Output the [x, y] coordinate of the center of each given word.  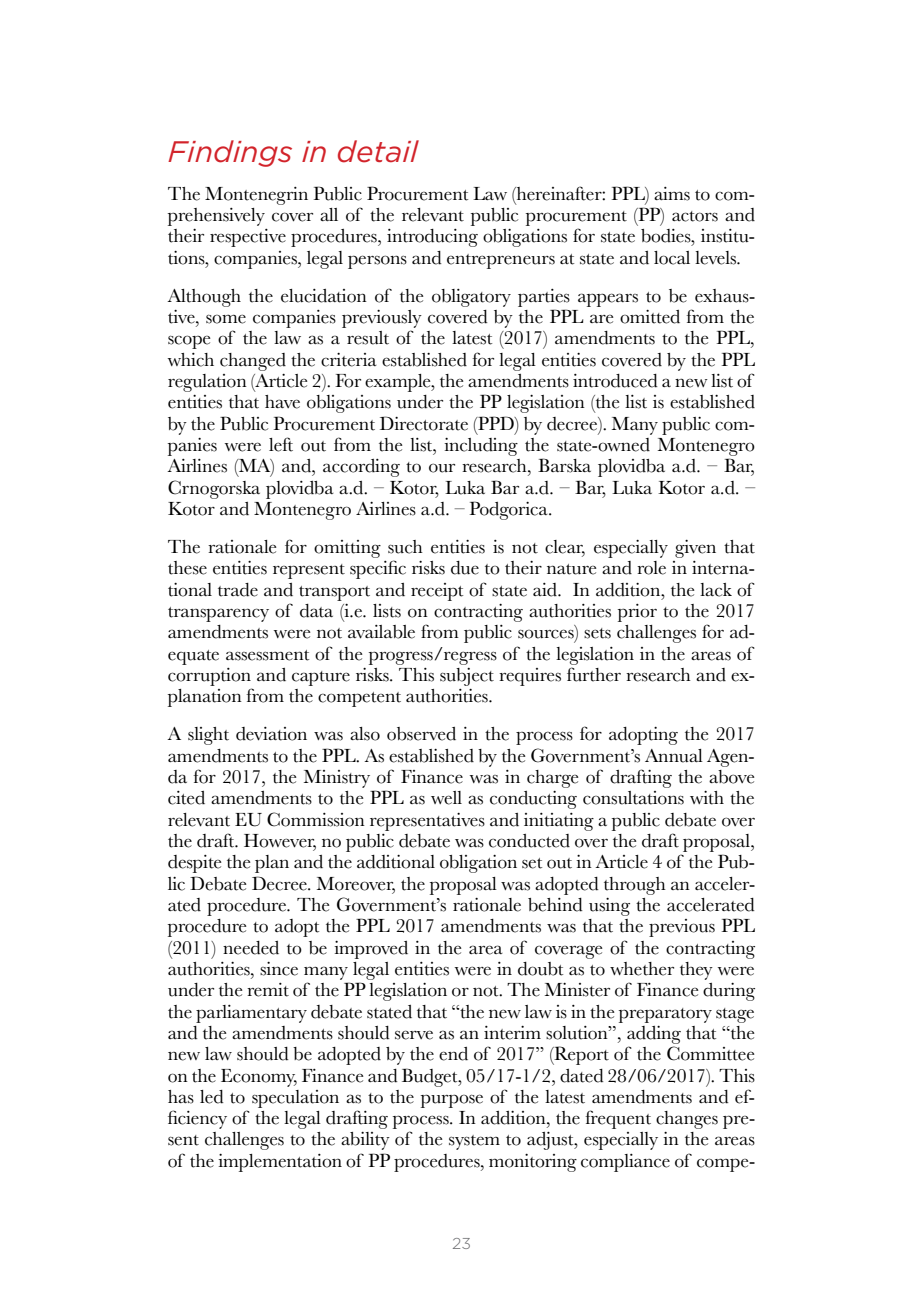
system [474, 1142]
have [282, 402]
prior [637, 613]
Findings [230, 153]
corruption [209, 677]
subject [467, 677]
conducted [529, 841]
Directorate [424, 423]
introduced [615, 381]
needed [251, 948]
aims [672, 194]
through [635, 886]
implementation [280, 1163]
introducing [432, 238]
